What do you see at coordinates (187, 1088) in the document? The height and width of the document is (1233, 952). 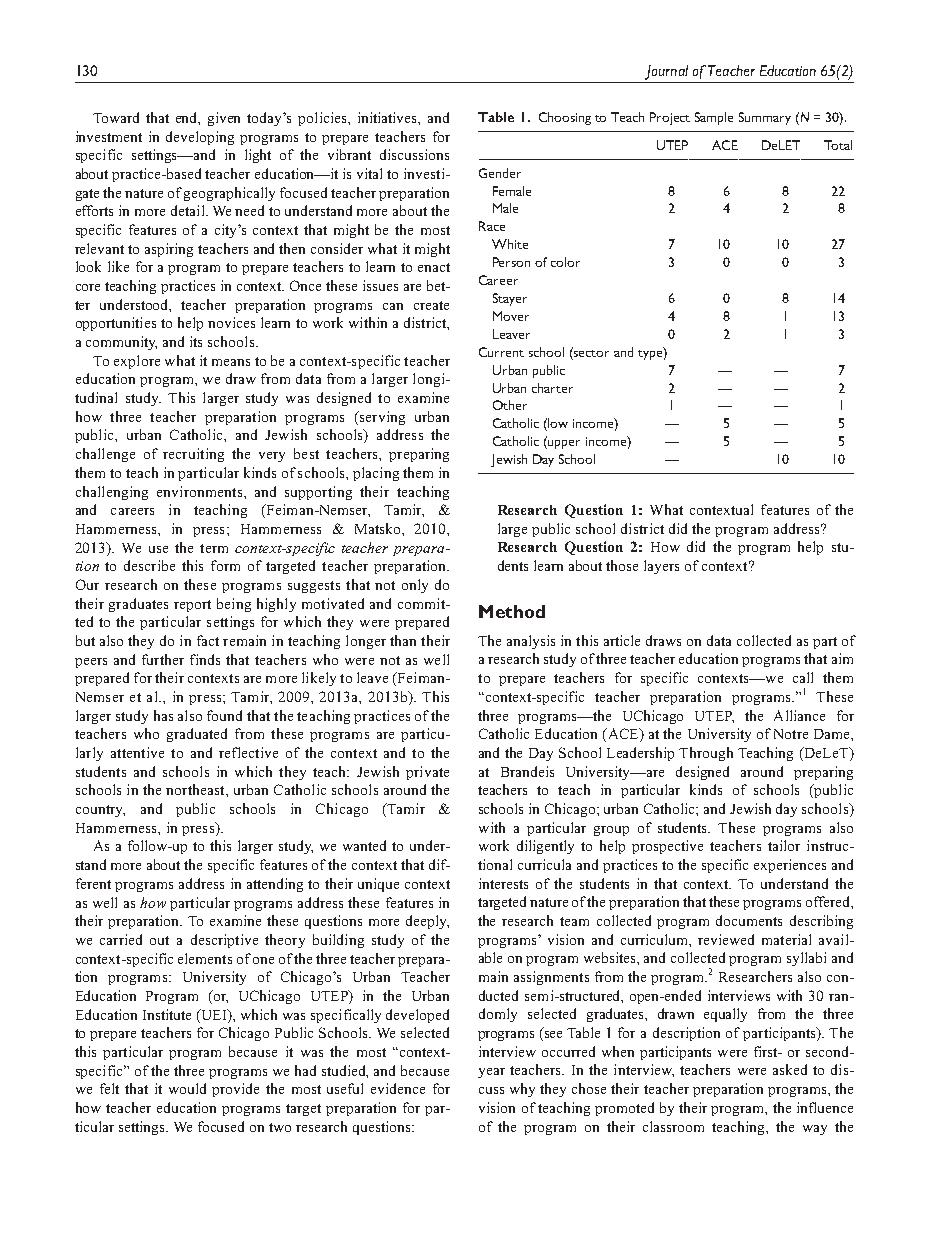 I see `would` at bounding box center [187, 1088].
